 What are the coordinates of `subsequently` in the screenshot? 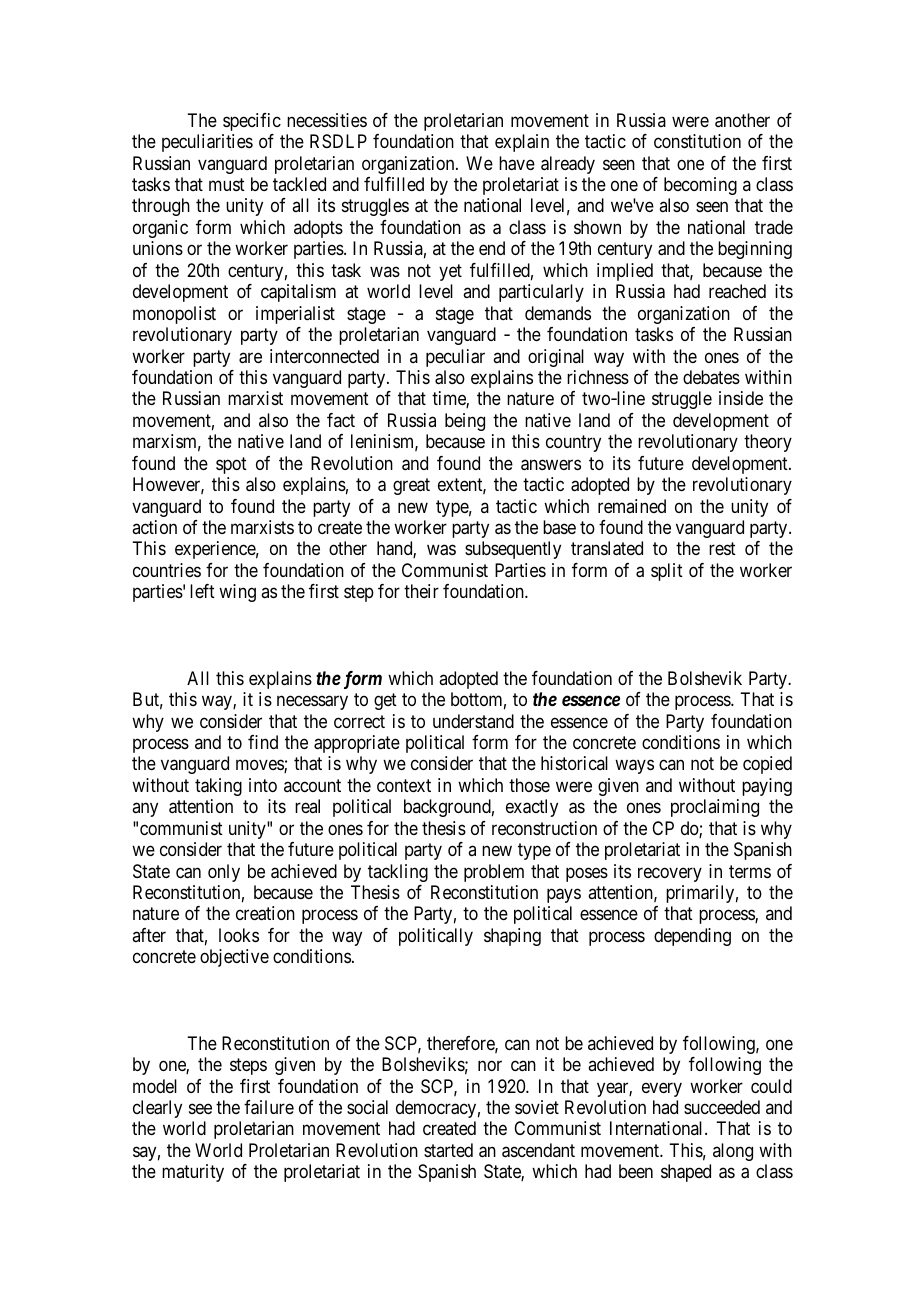 It's located at (513, 550).
